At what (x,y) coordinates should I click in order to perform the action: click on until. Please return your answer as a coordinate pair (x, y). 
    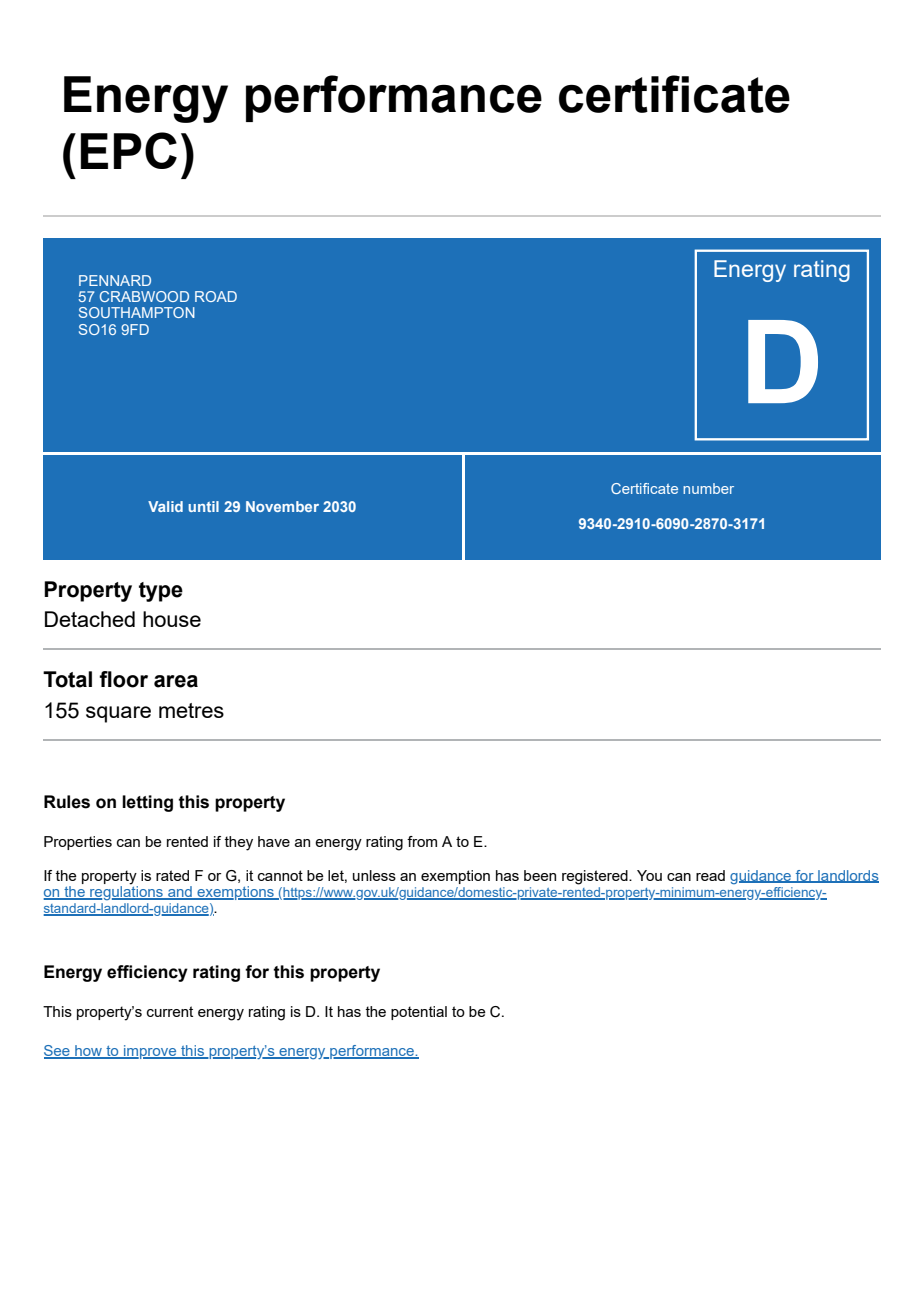
    Looking at the image, I should click on (203, 506).
